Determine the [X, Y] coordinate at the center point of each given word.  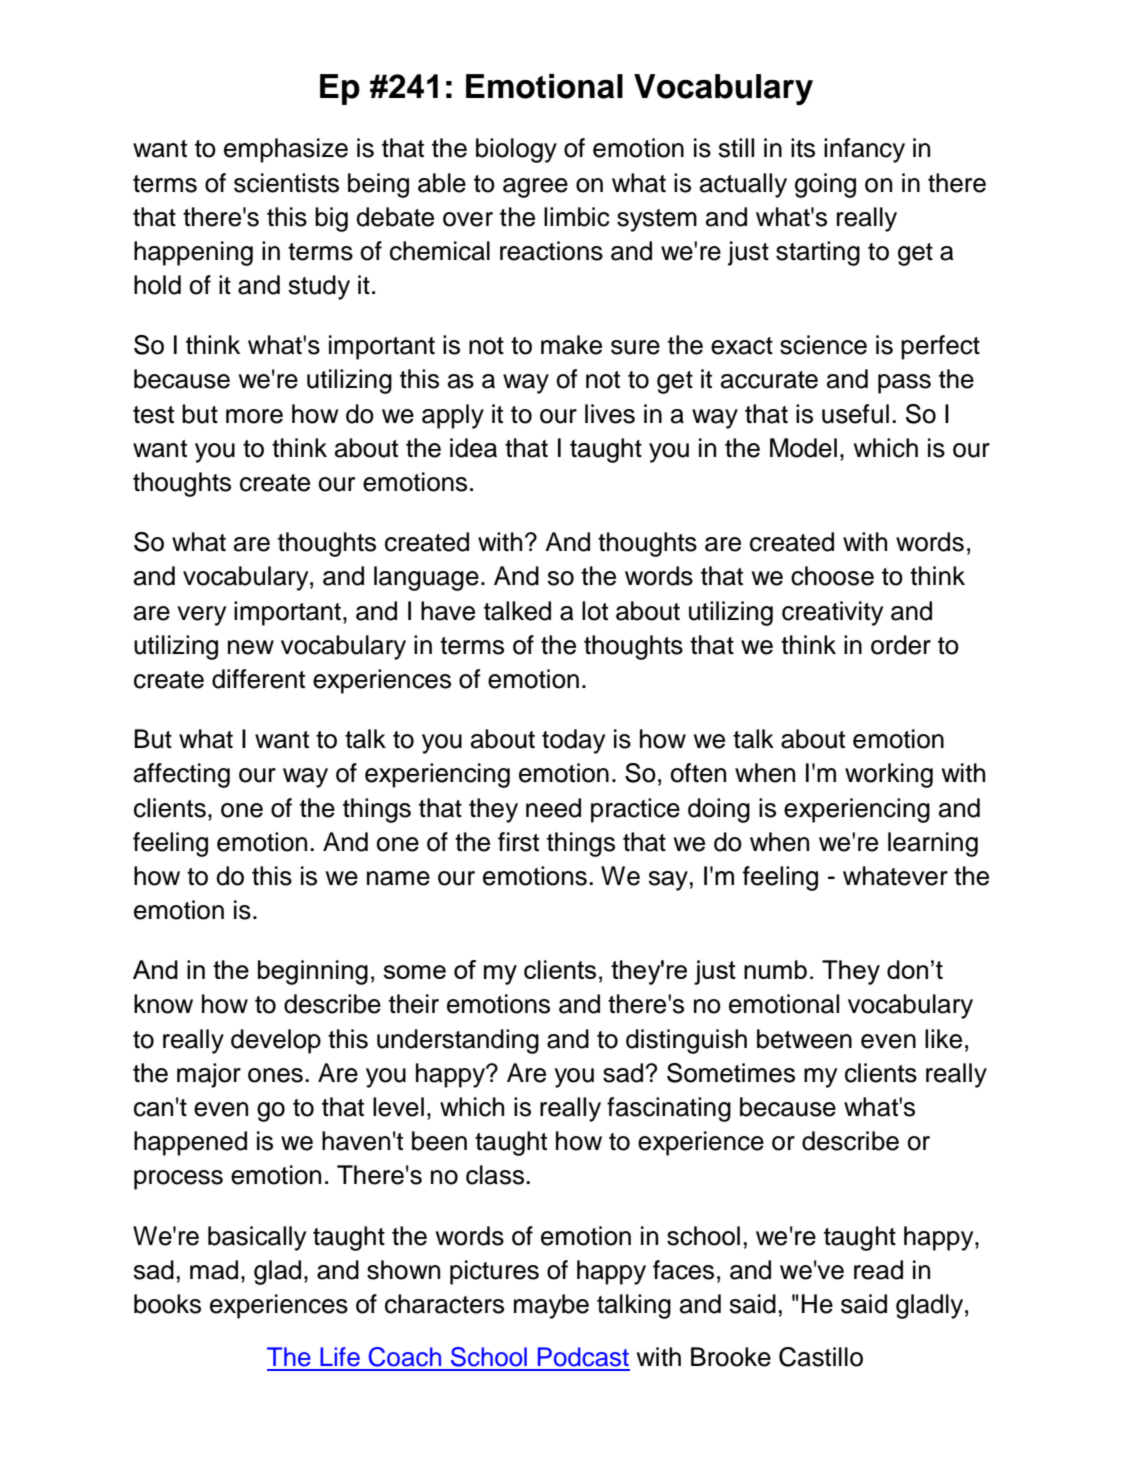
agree [535, 188]
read [878, 1270]
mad [214, 1270]
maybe [551, 1306]
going [825, 185]
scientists [286, 183]
